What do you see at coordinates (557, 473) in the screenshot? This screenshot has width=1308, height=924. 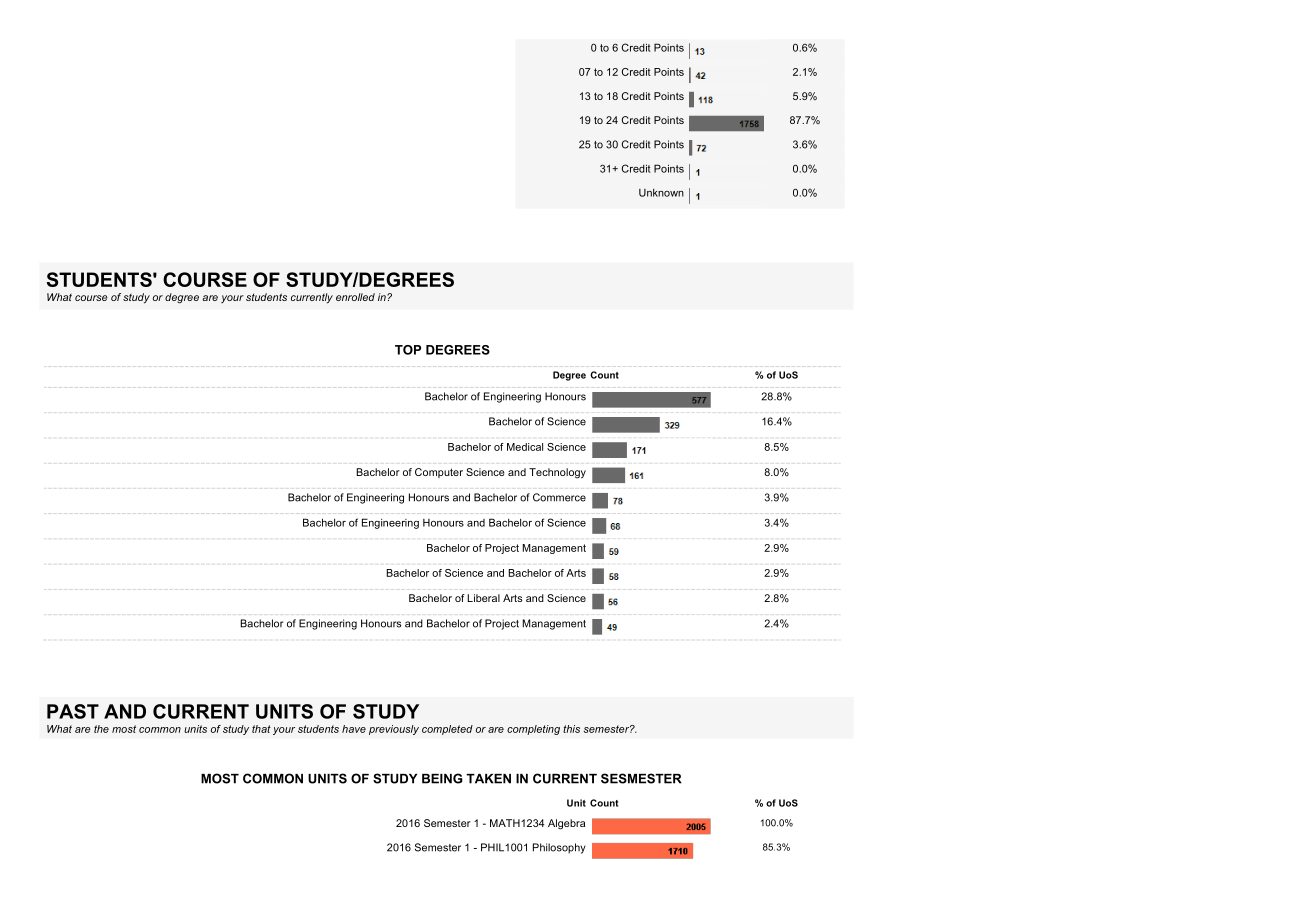 I see `Technology` at bounding box center [557, 473].
